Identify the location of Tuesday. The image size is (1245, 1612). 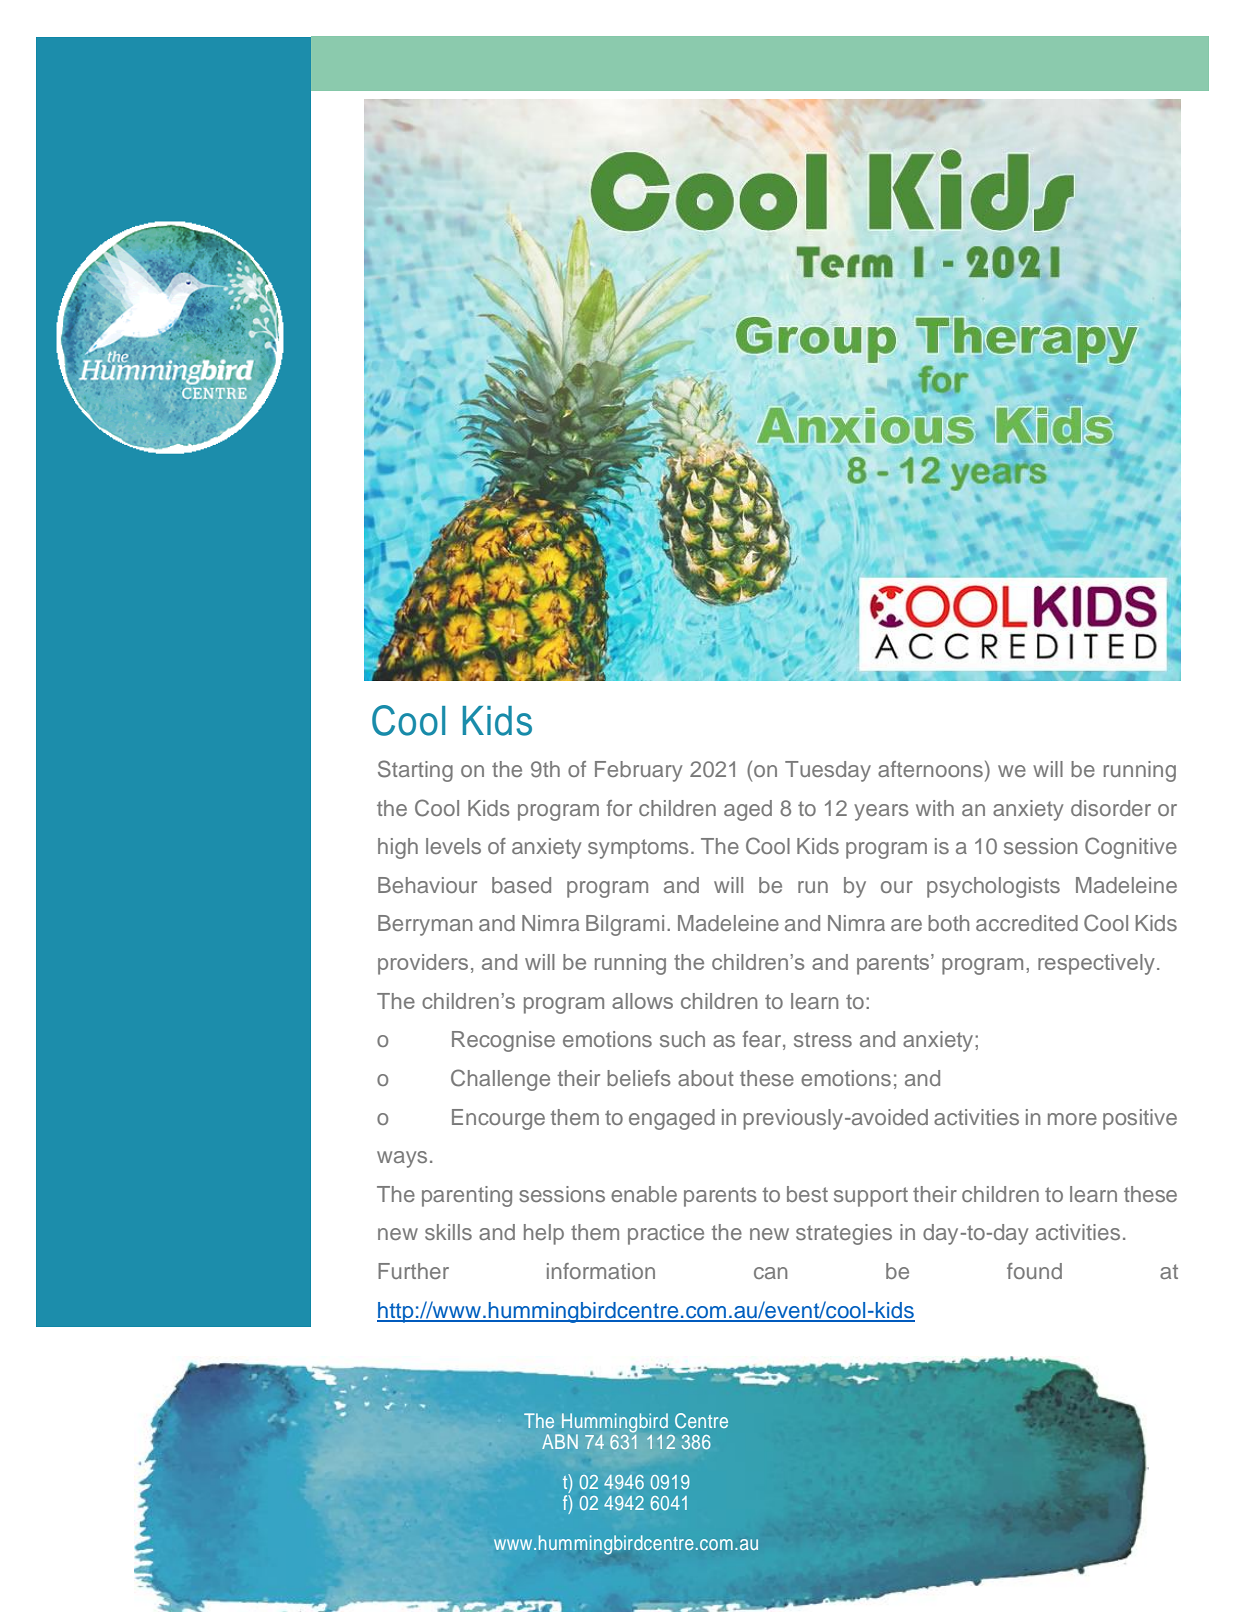
(828, 771).
